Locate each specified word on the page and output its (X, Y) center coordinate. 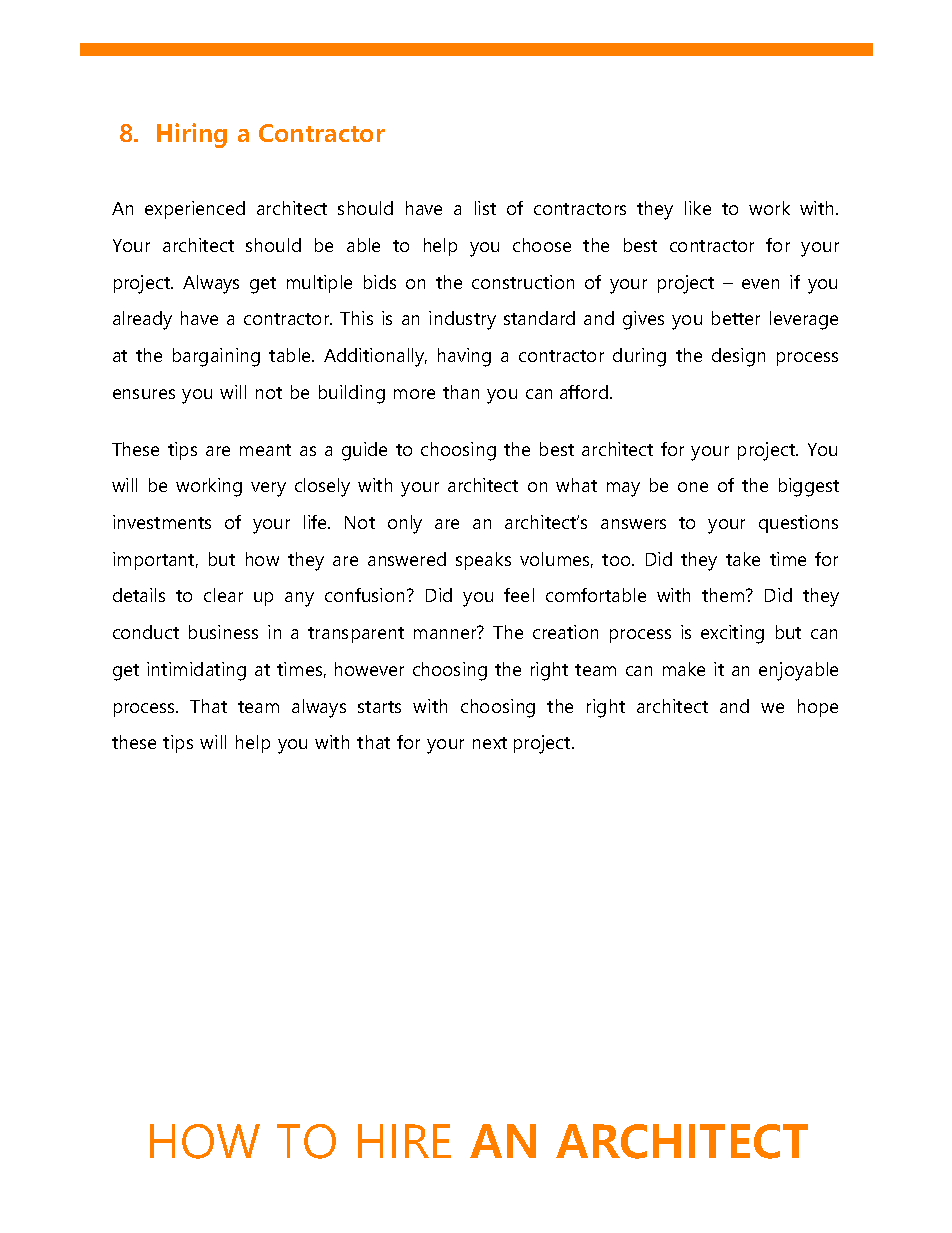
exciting (732, 634)
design (738, 357)
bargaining (216, 357)
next (490, 743)
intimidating (196, 671)
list (485, 208)
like (698, 208)
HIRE (404, 1141)
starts (379, 707)
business (223, 632)
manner (446, 633)
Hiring (192, 135)
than (461, 392)
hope (818, 708)
